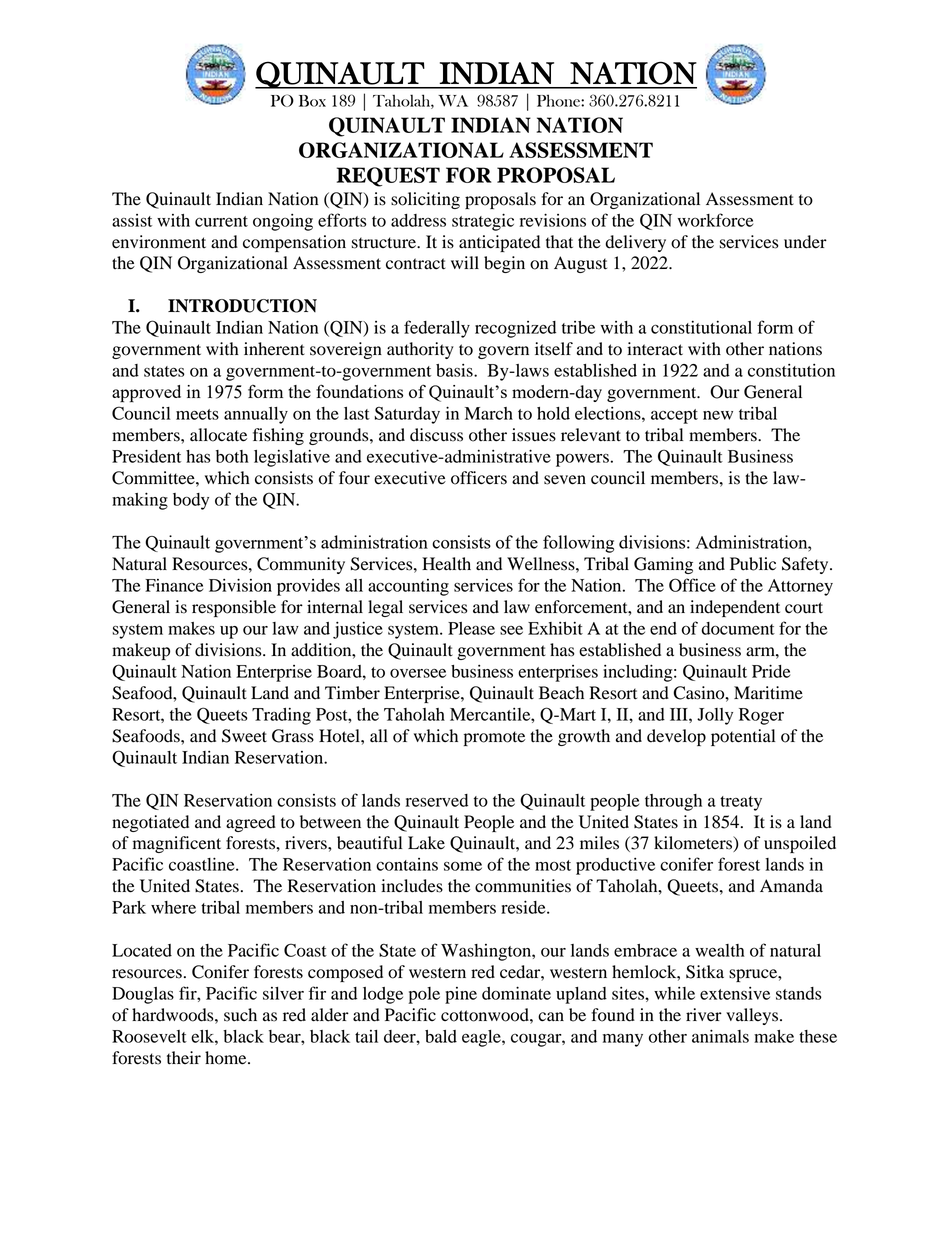  Describe the element at coordinates (240, 1015) in the screenshot. I see `such` at that location.
